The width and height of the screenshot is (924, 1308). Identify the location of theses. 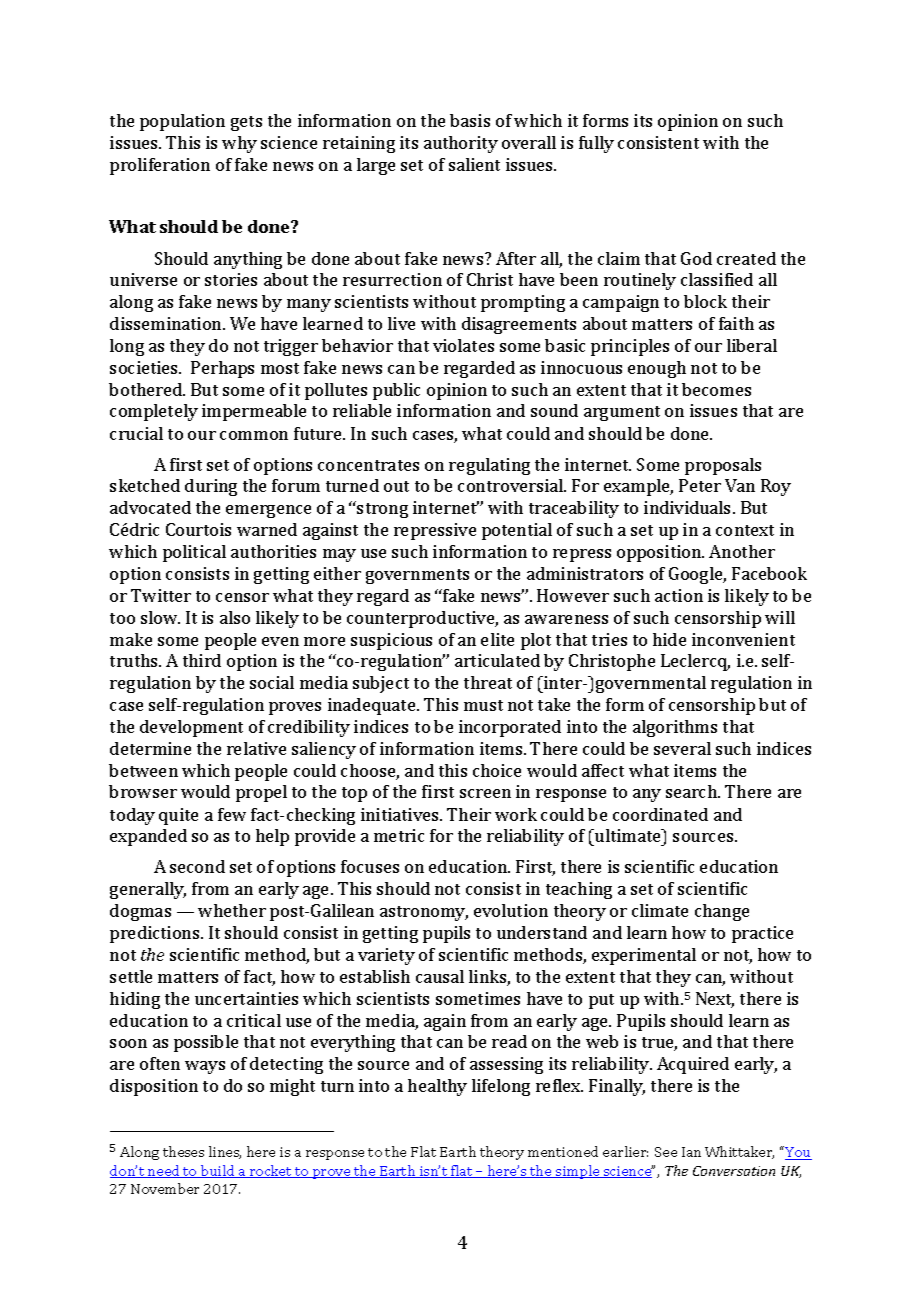
(183, 1151).
